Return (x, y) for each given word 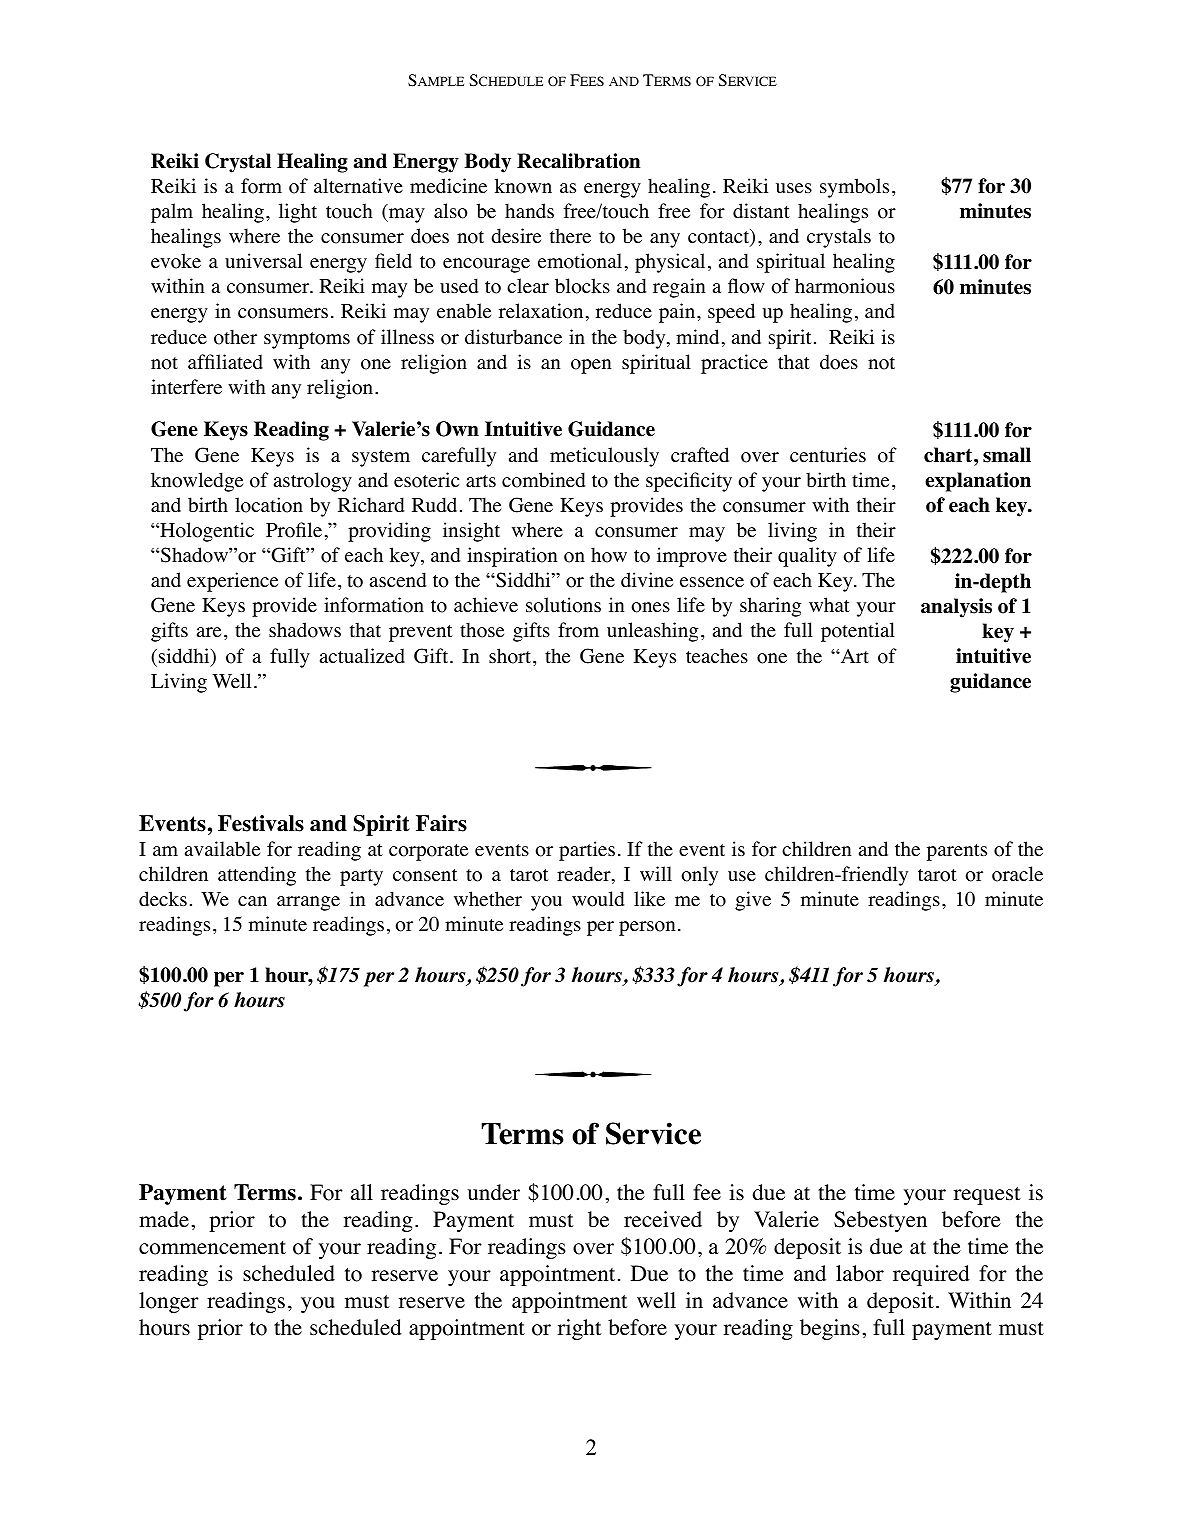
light (298, 213)
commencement (212, 1248)
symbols (854, 188)
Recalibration (578, 161)
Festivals (261, 823)
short (511, 656)
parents (957, 852)
